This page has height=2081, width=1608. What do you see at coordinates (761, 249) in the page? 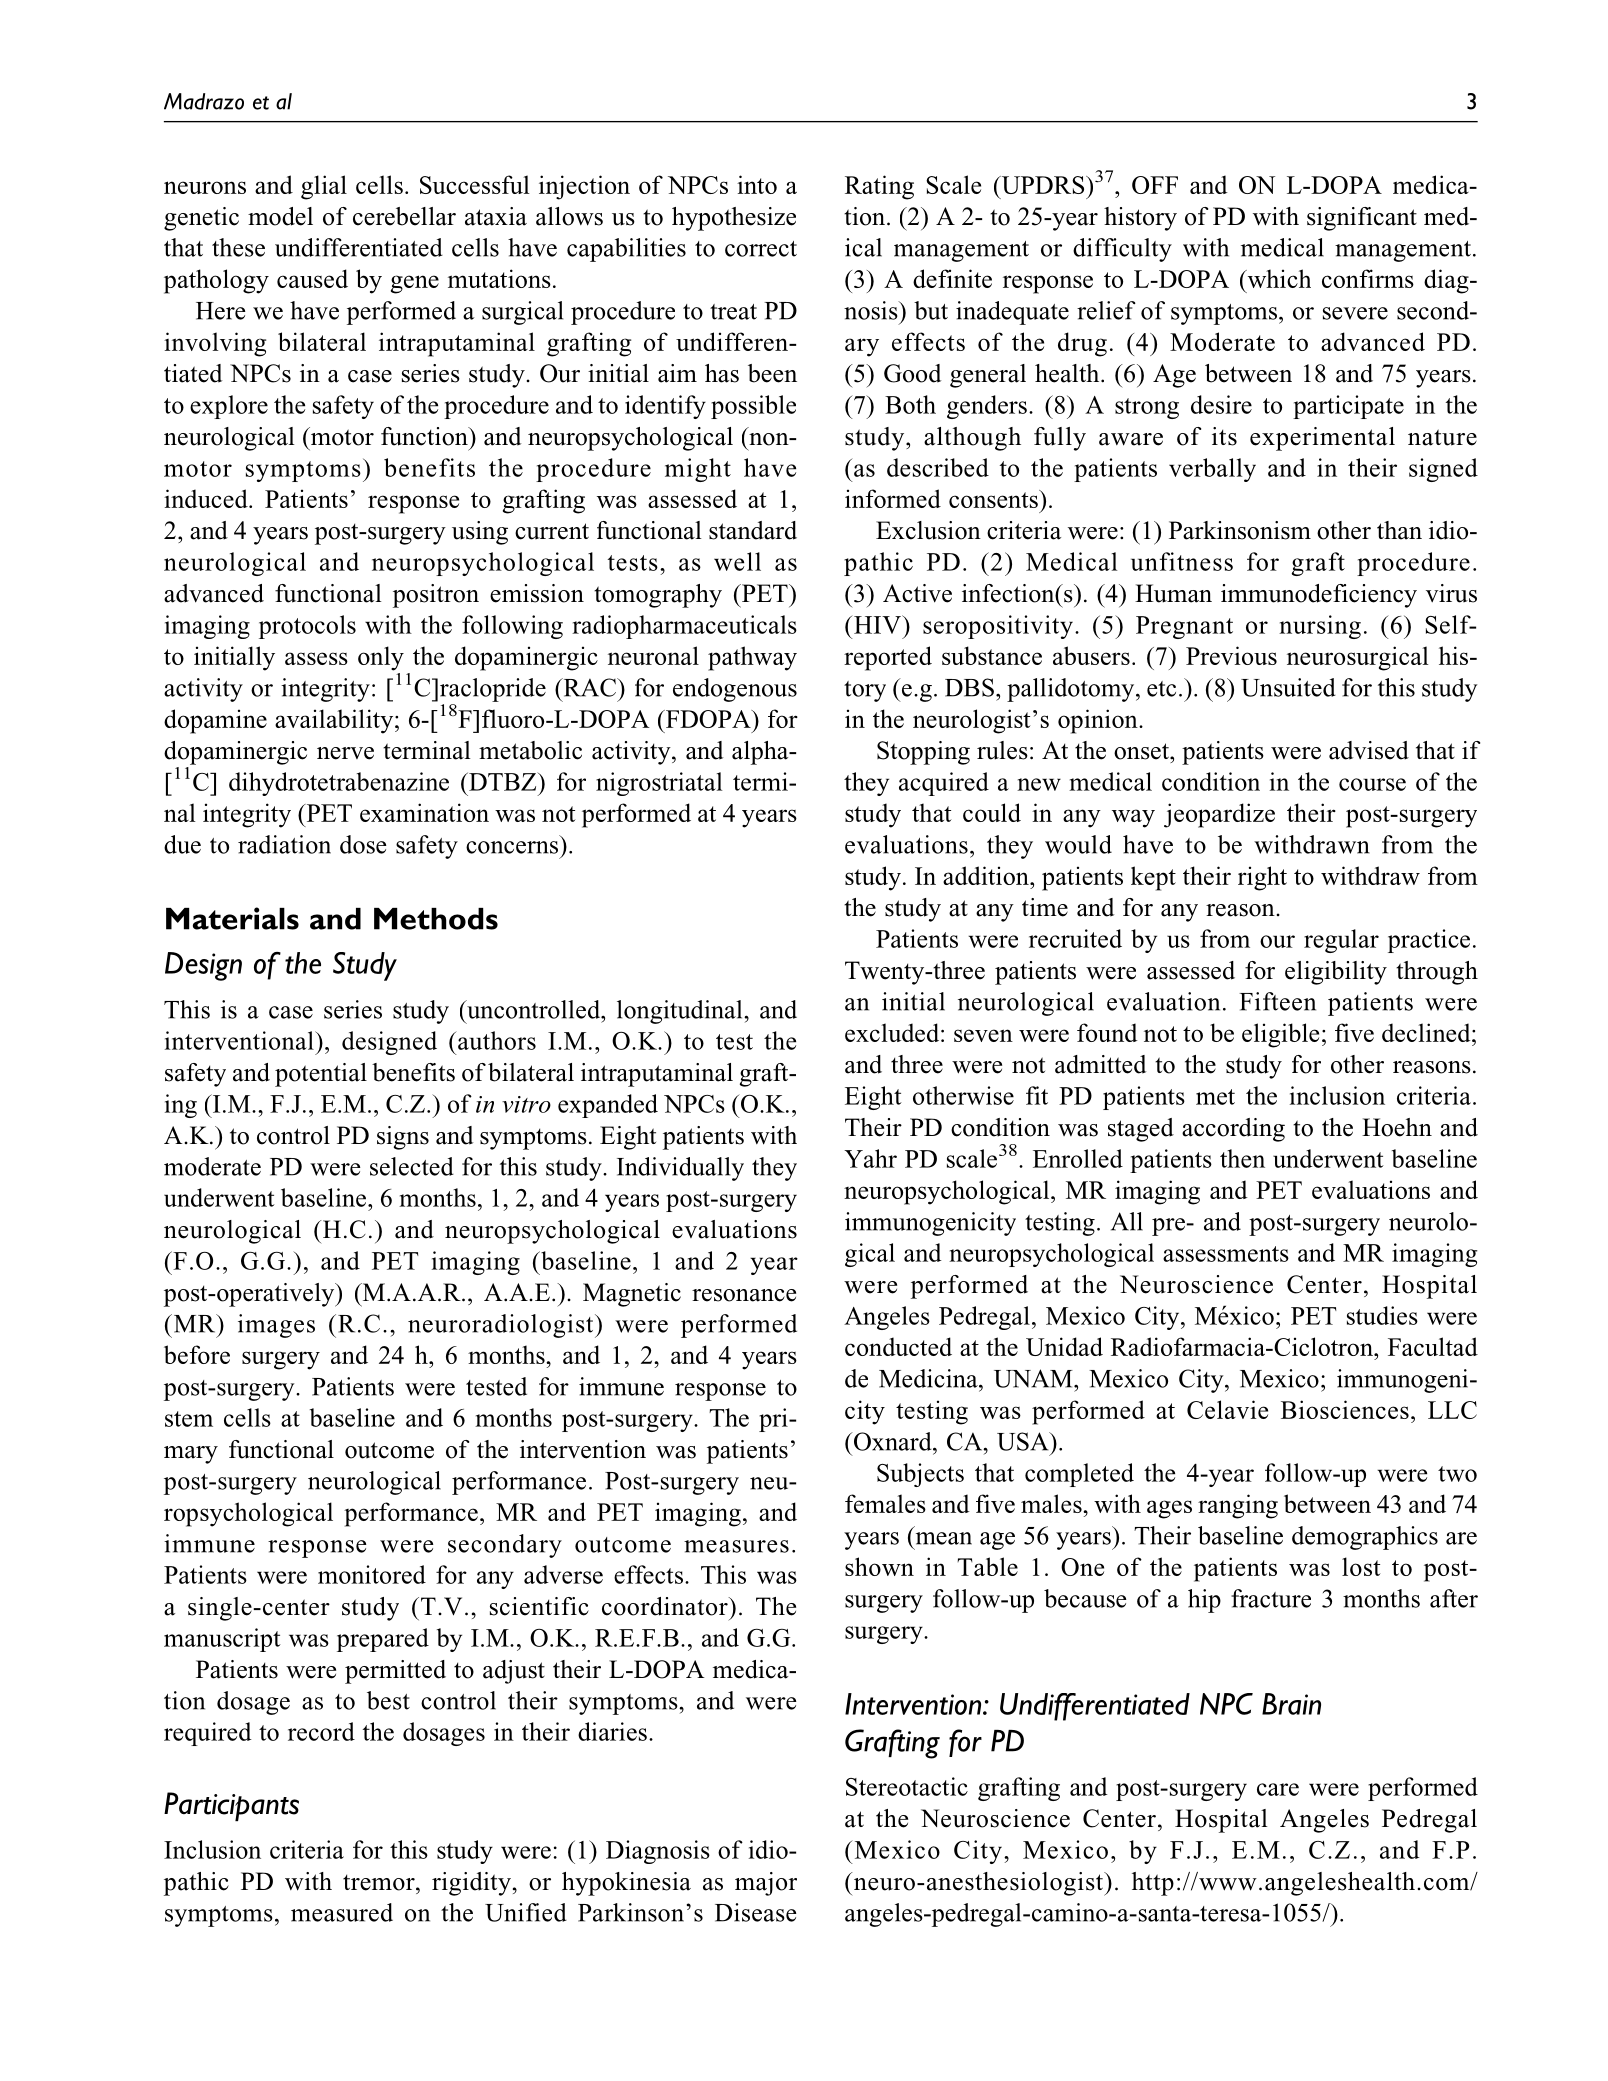
I see `correct` at bounding box center [761, 249].
